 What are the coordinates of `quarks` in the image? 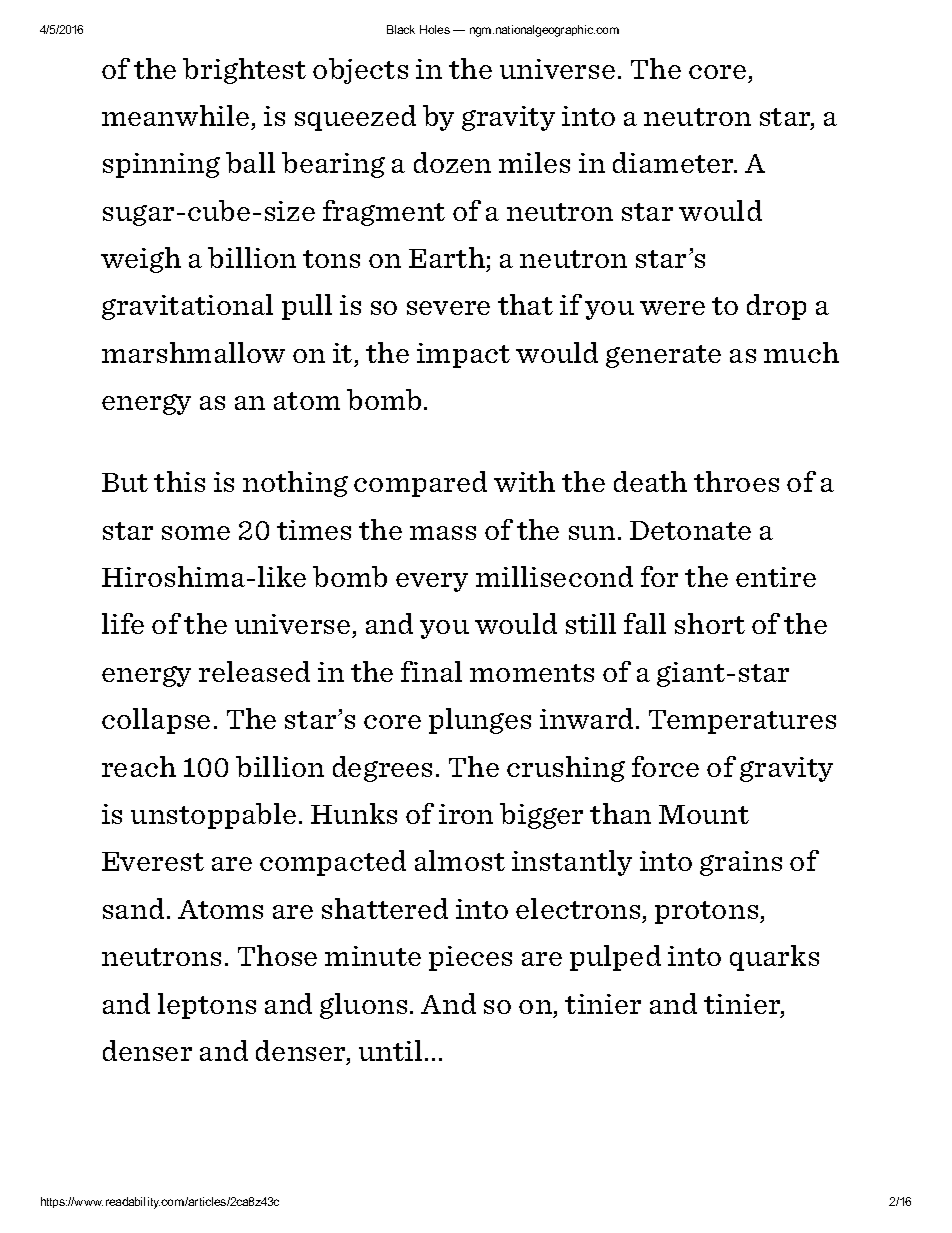 It's located at (774, 958).
